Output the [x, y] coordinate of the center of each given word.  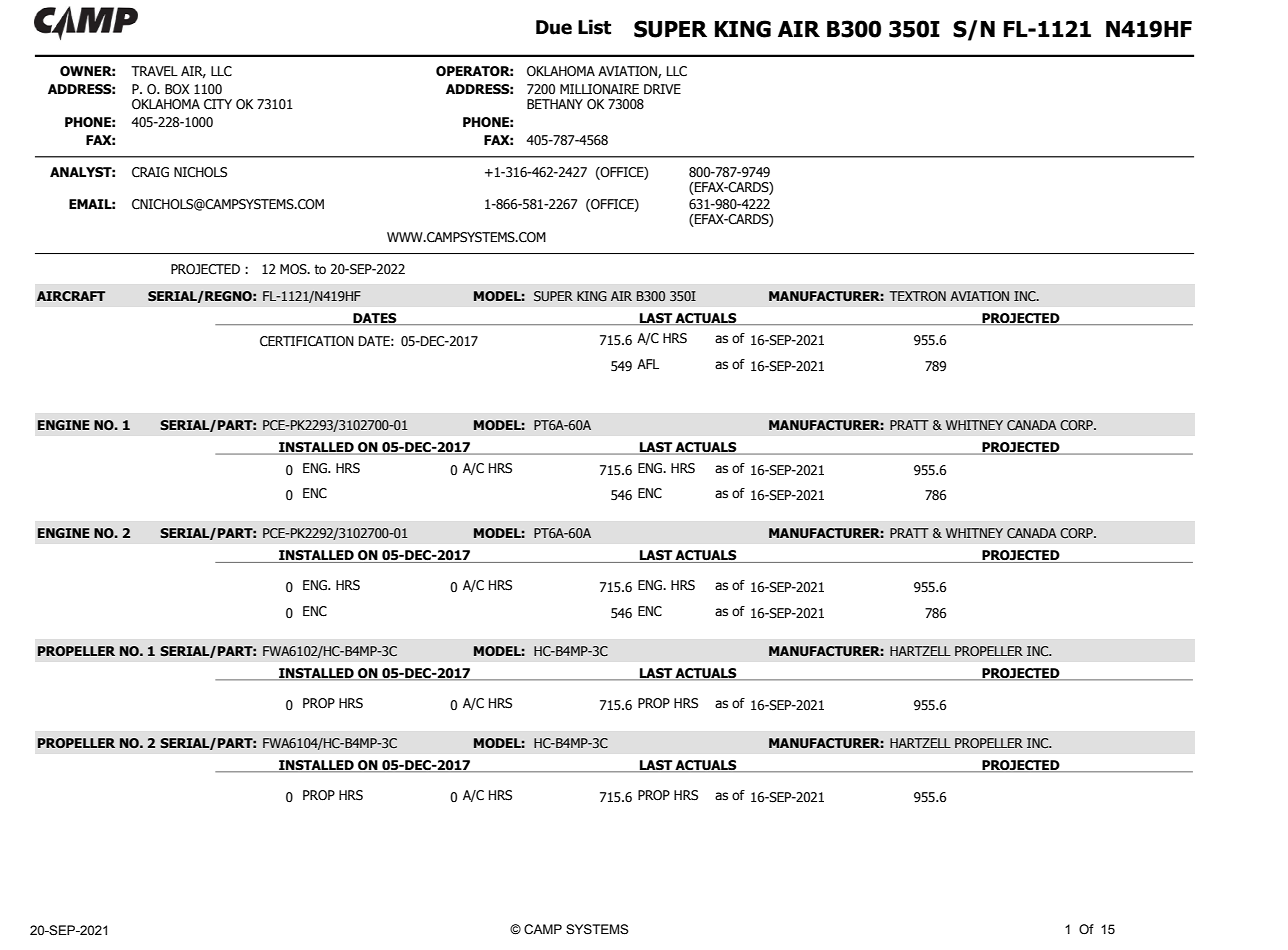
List [594, 27]
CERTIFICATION [307, 341]
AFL [648, 364]
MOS [294, 269]
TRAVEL [154, 71]
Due [554, 27]
